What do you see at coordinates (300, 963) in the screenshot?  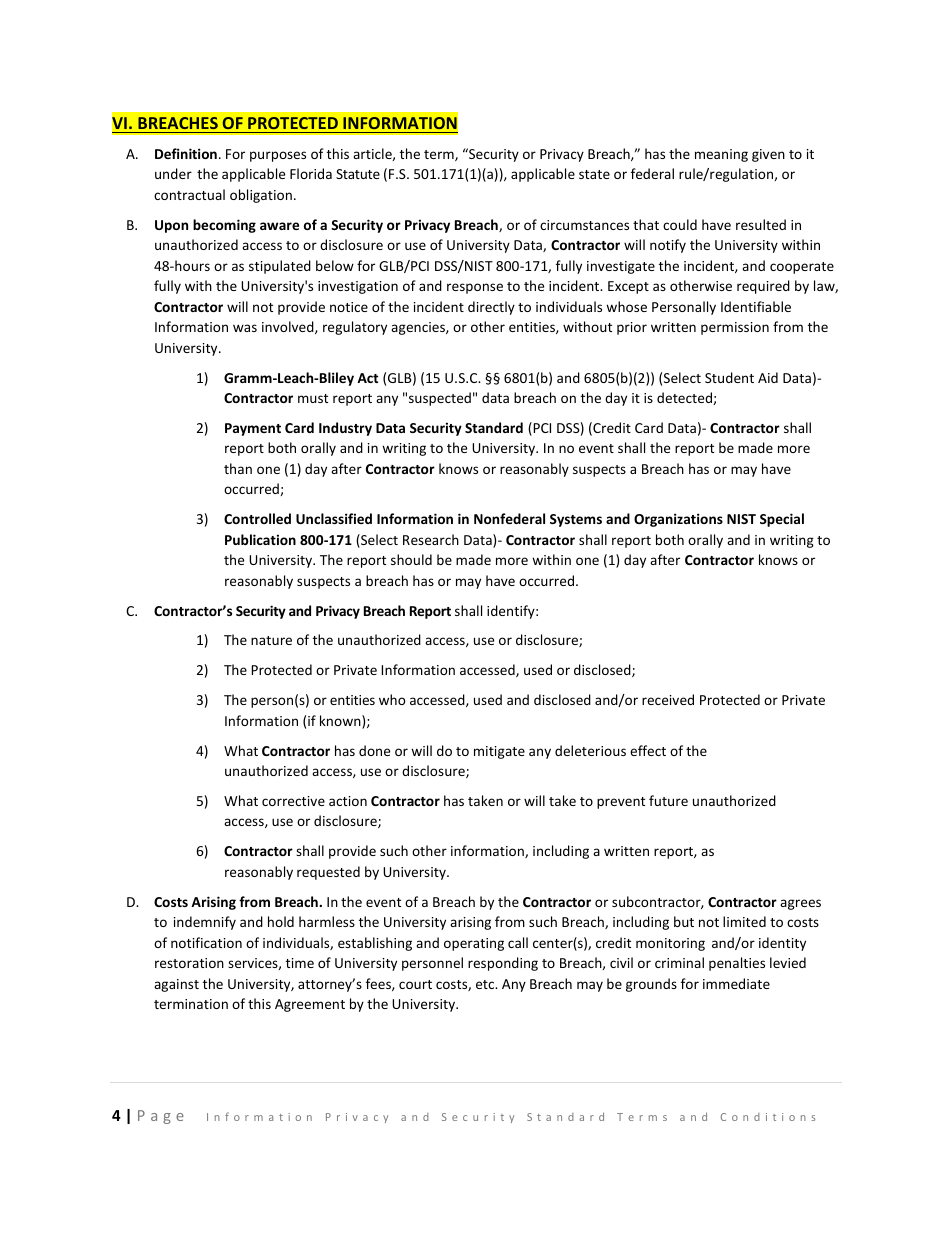 I see `time` at bounding box center [300, 963].
